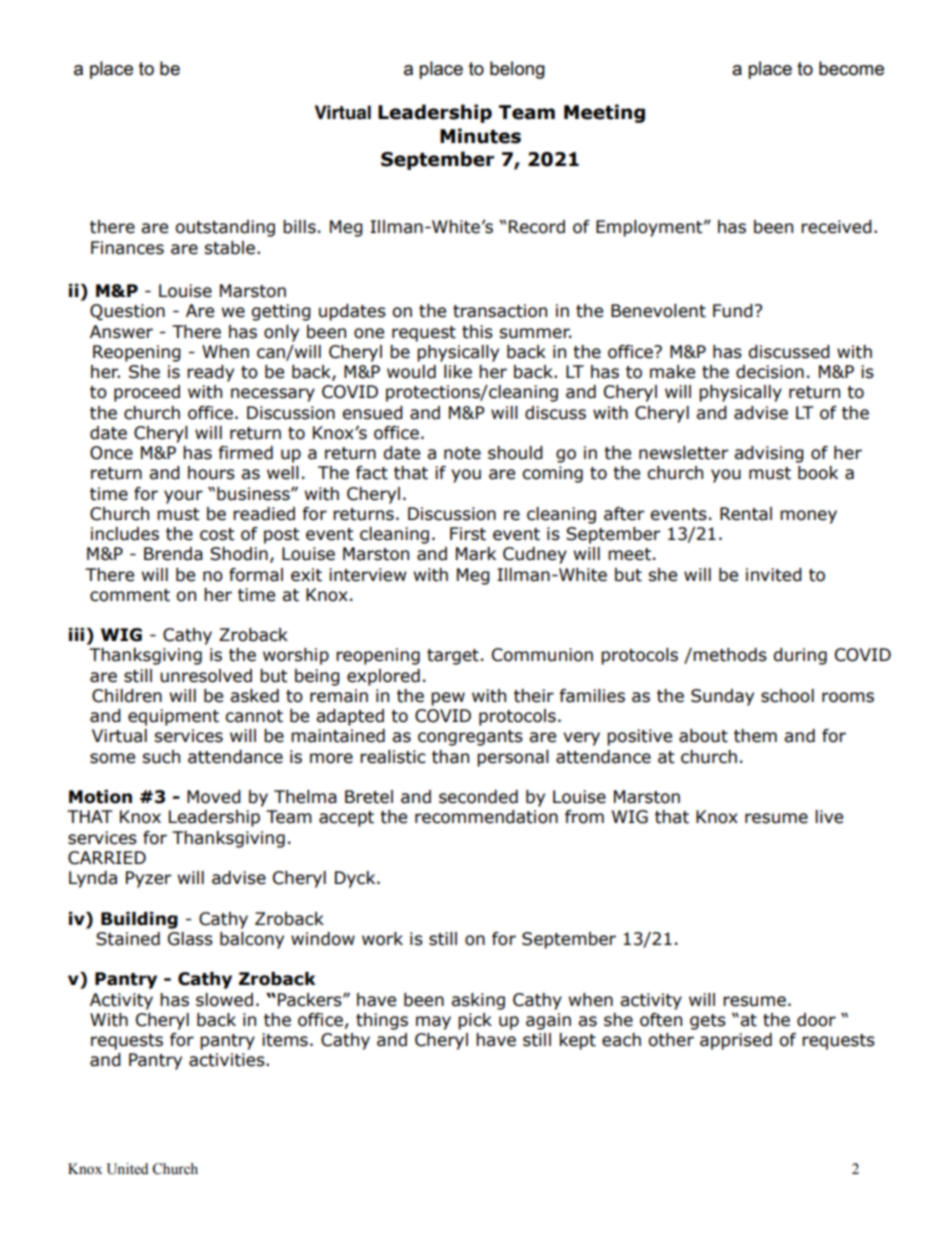 Image resolution: width=952 pixels, height=1233 pixels. Describe the element at coordinates (730, 655) in the screenshot. I see `methods` at that location.
